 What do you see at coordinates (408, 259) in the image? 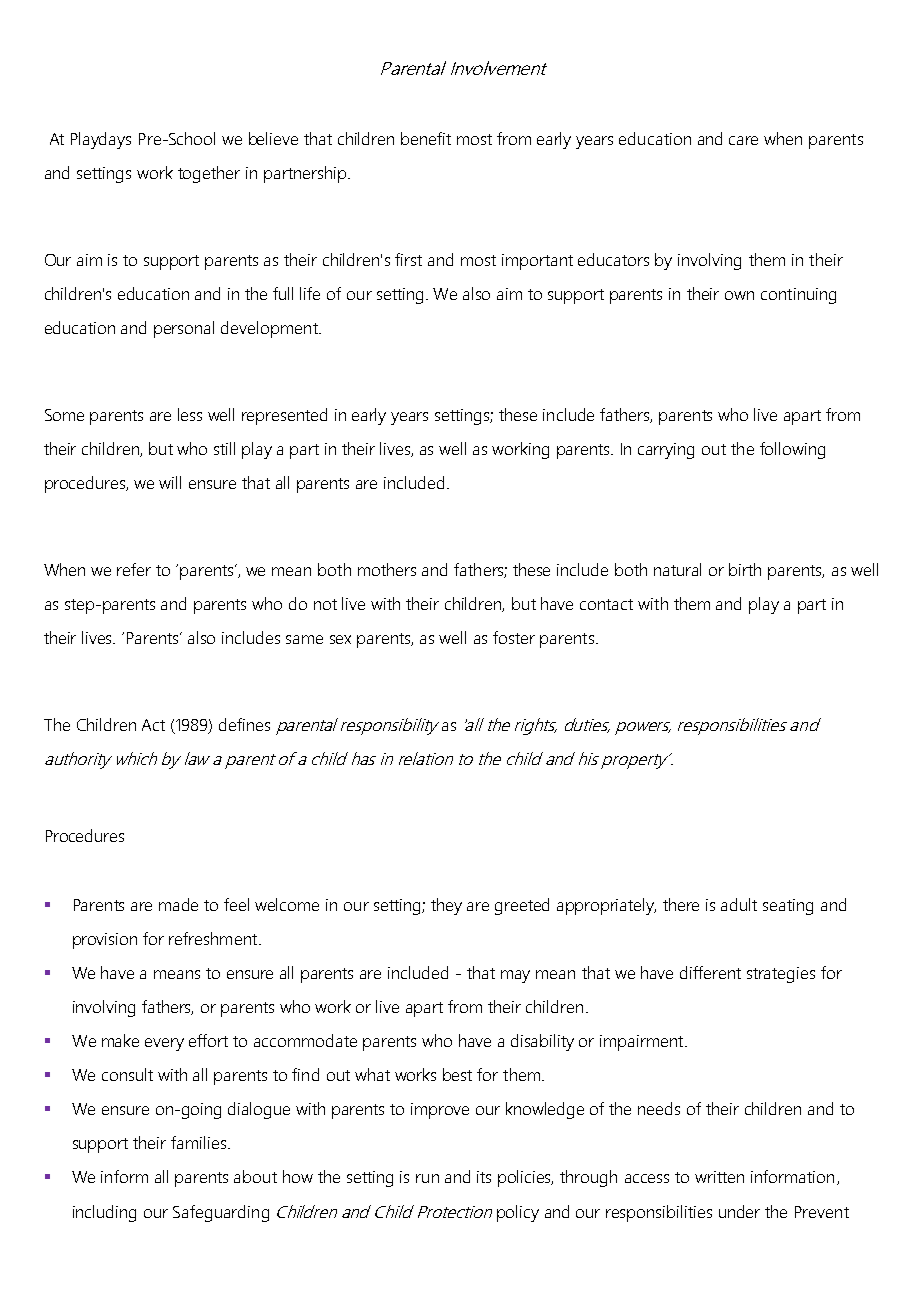
I see `first` at bounding box center [408, 259].
